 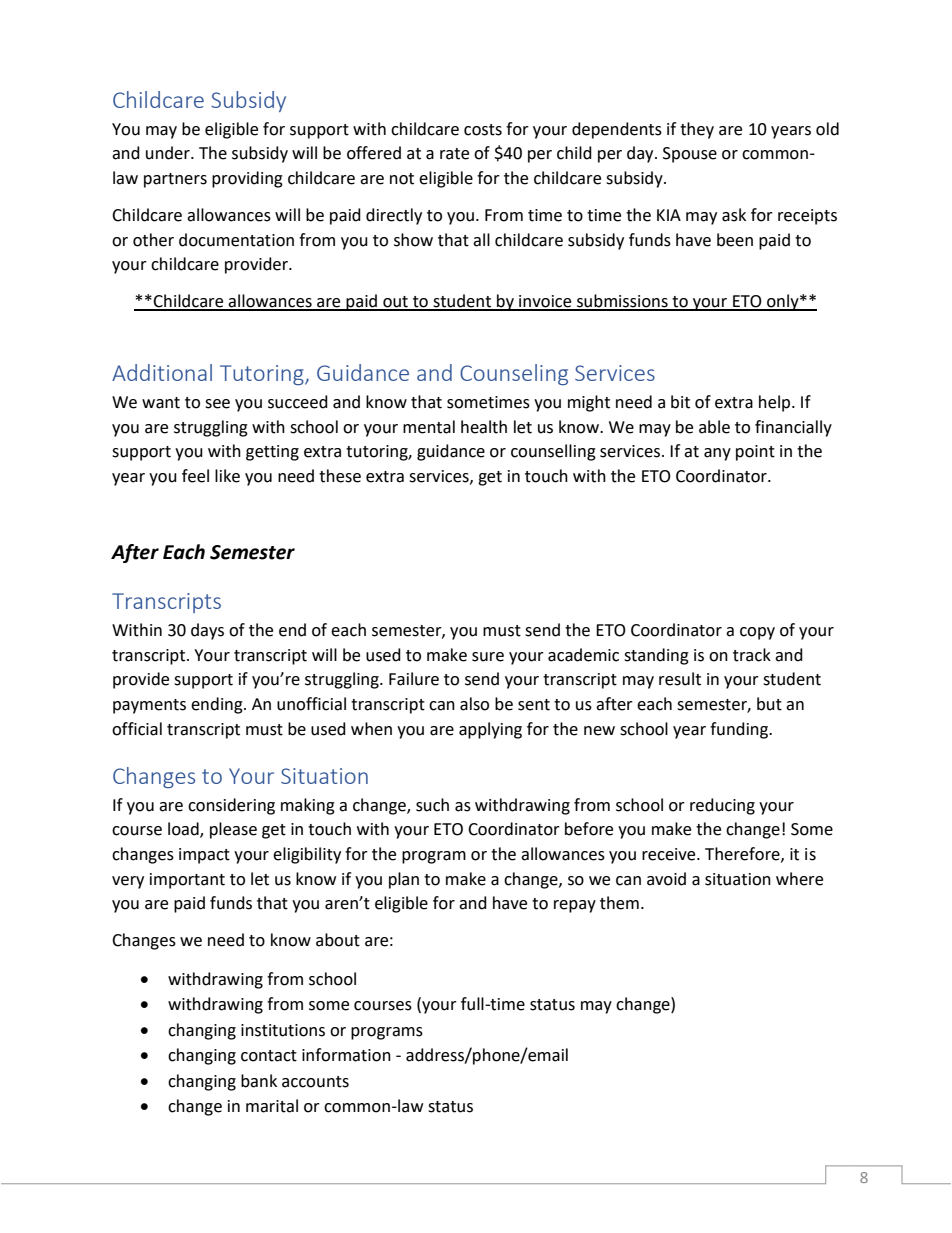 I want to click on point, so click(x=755, y=453).
